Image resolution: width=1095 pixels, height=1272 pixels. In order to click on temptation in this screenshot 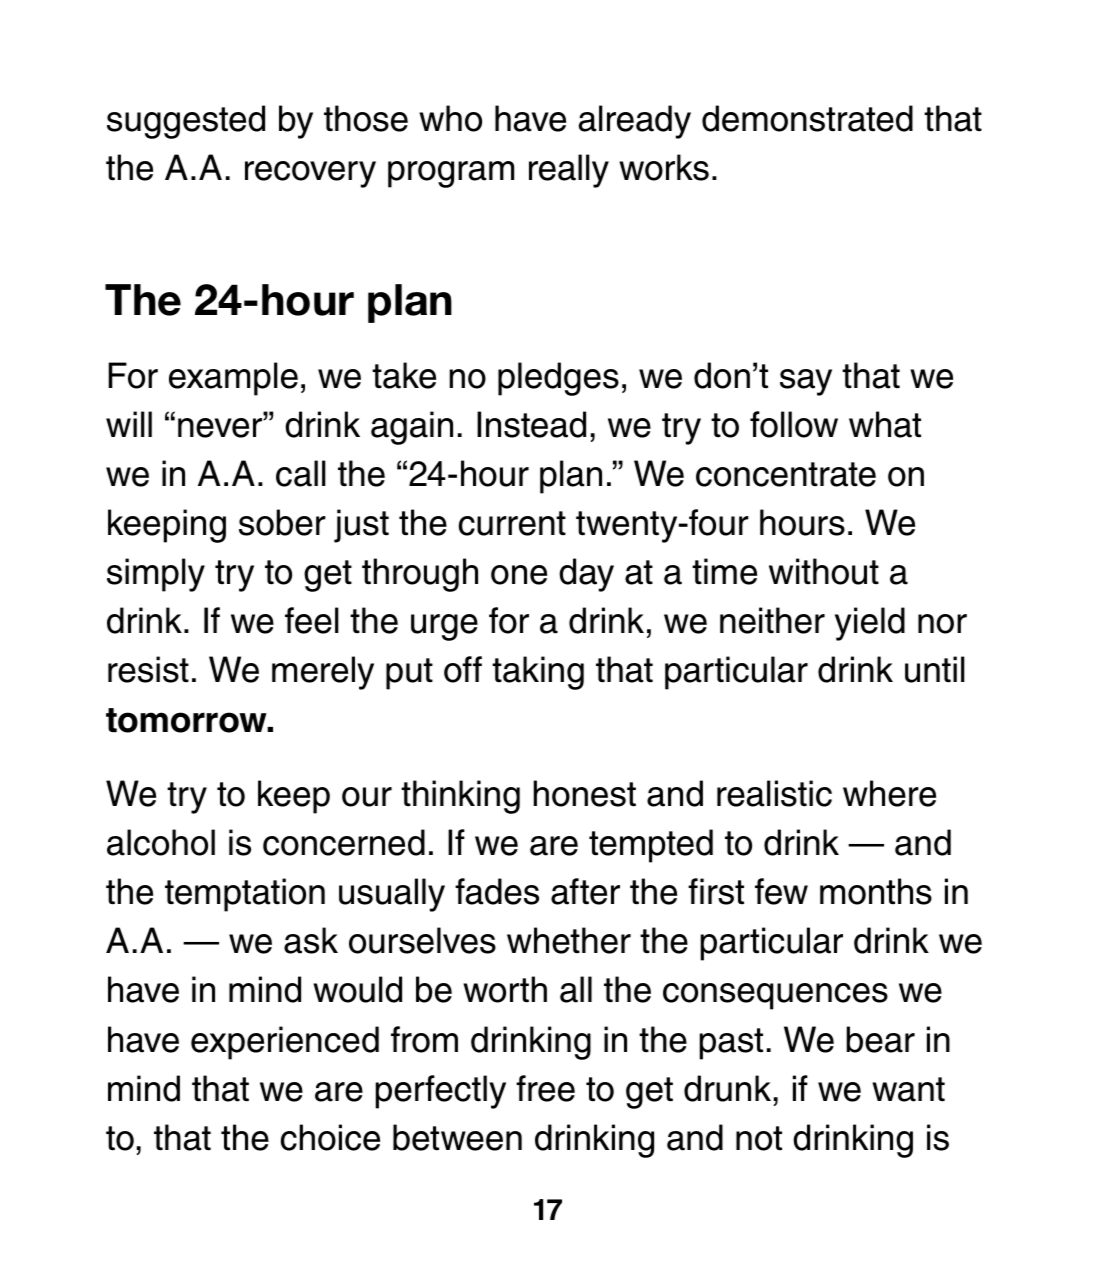, I will do `click(245, 895)`.
